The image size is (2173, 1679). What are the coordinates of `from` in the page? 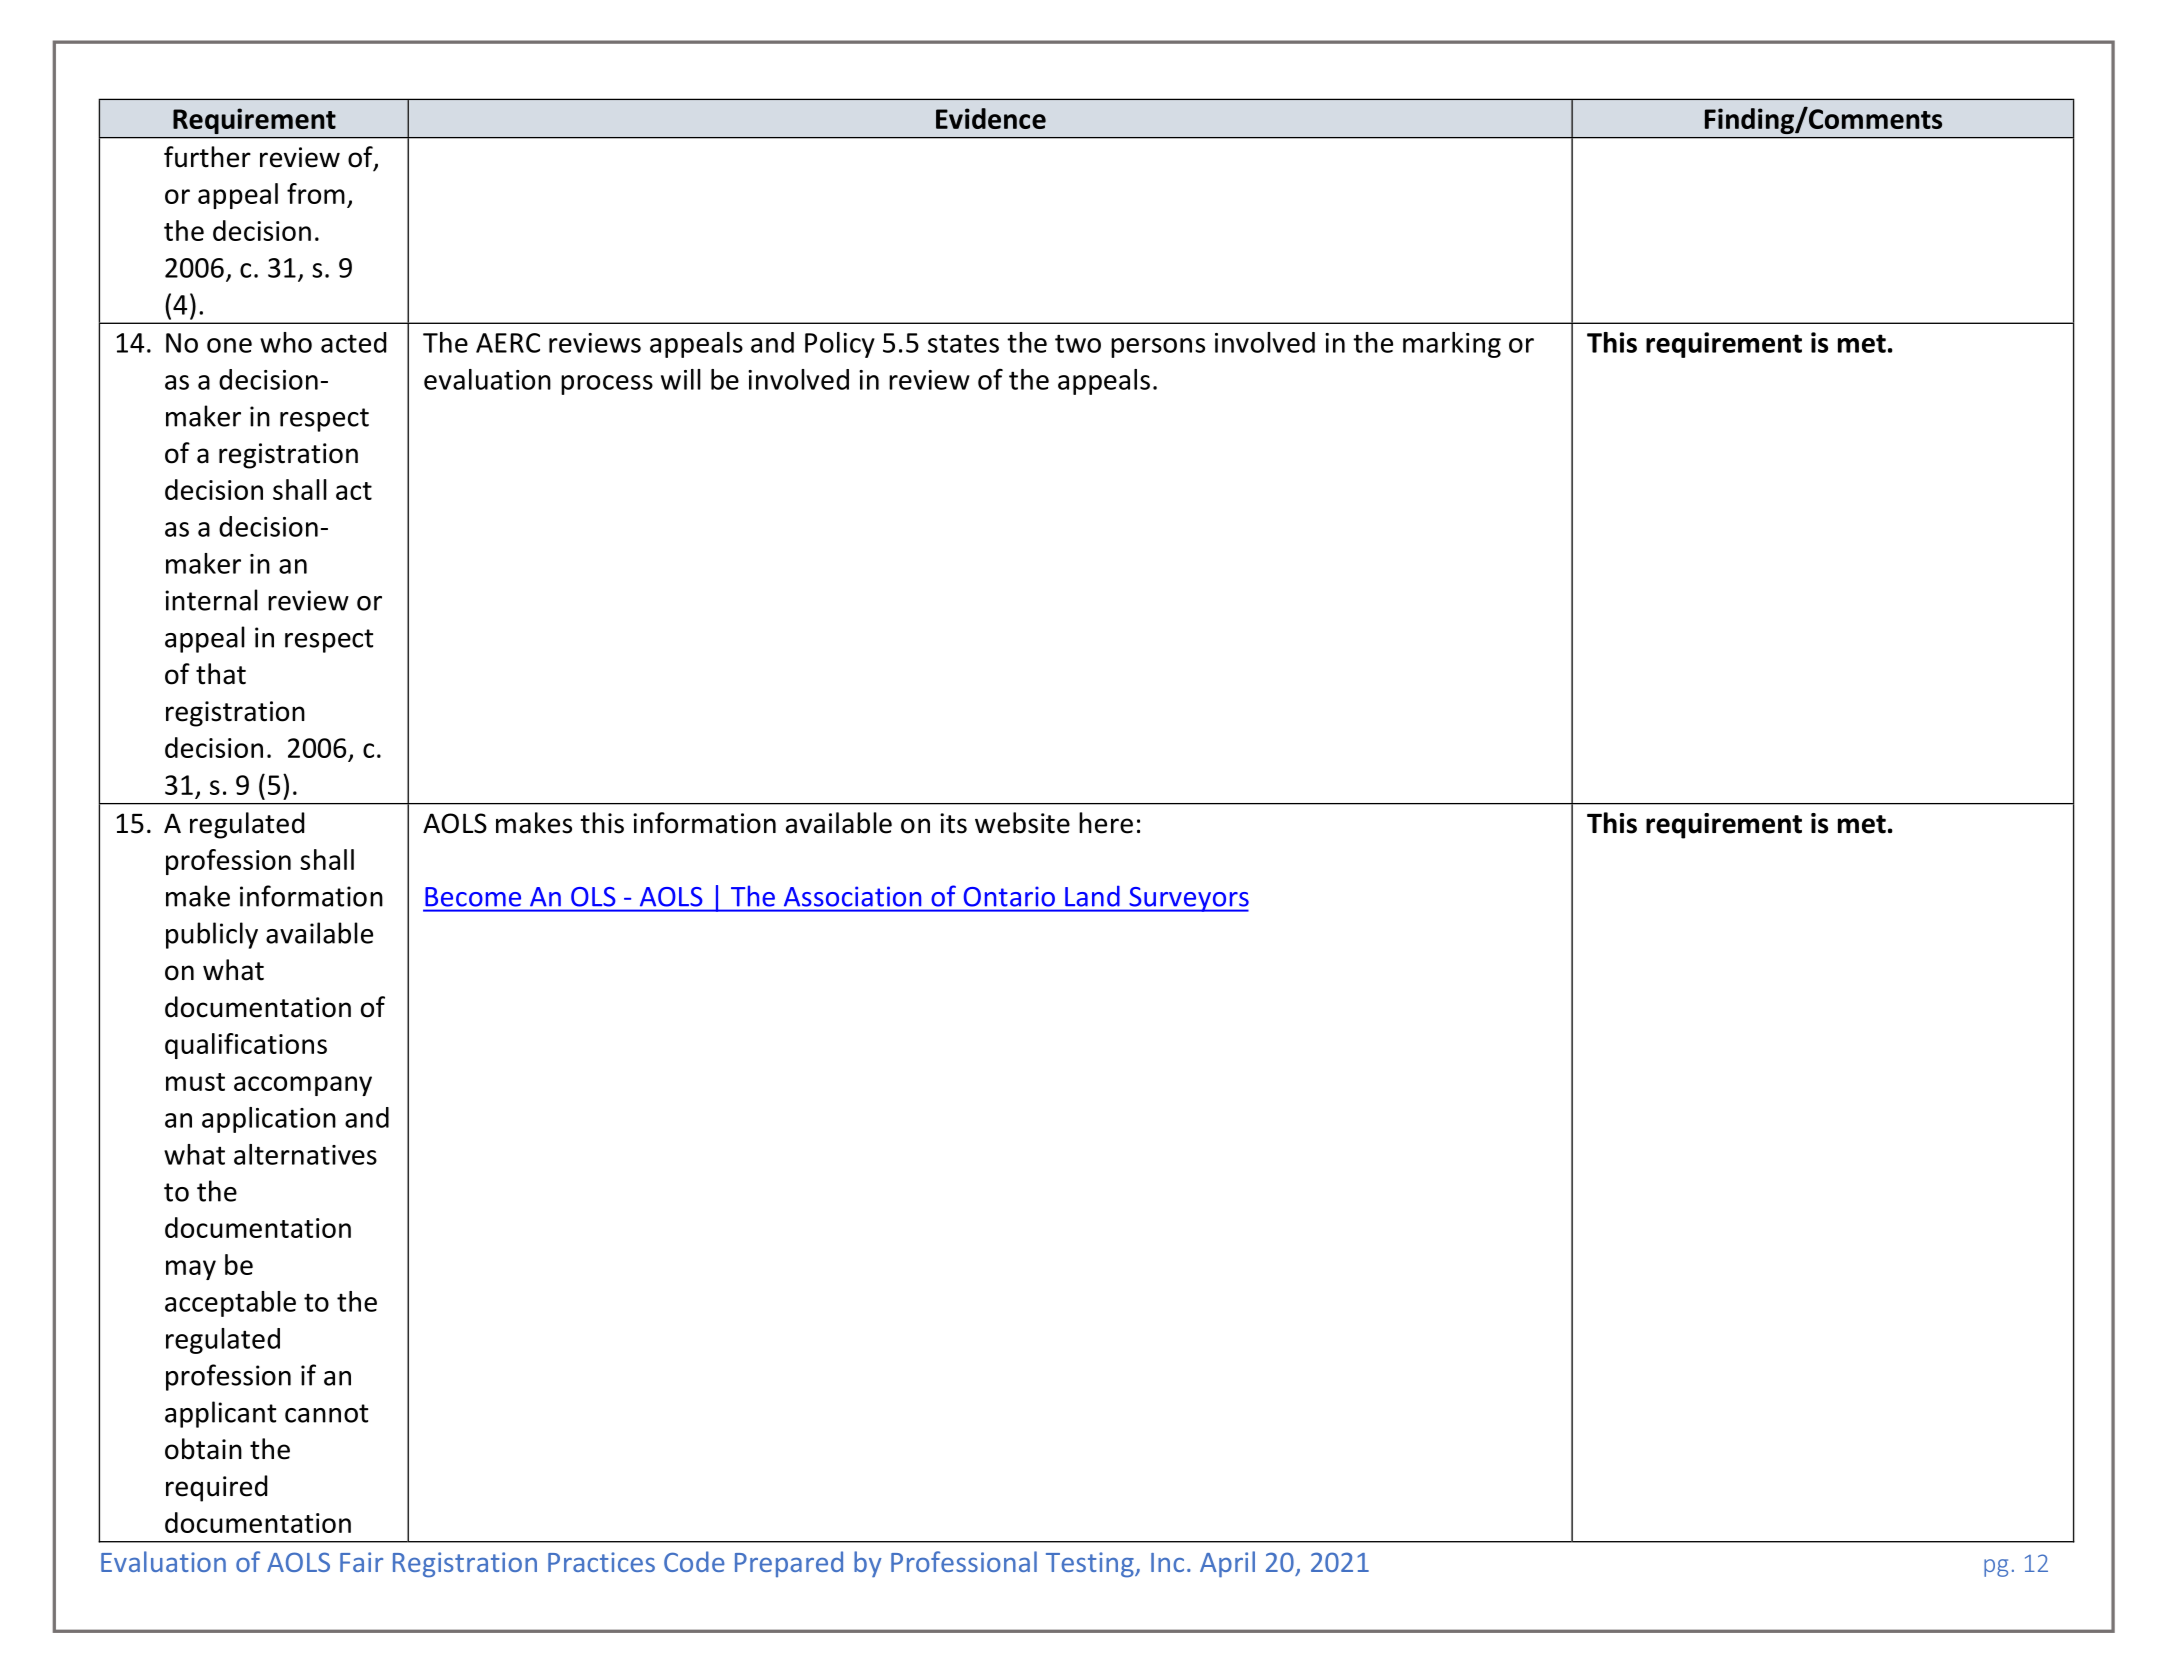 It's located at (316, 193).
